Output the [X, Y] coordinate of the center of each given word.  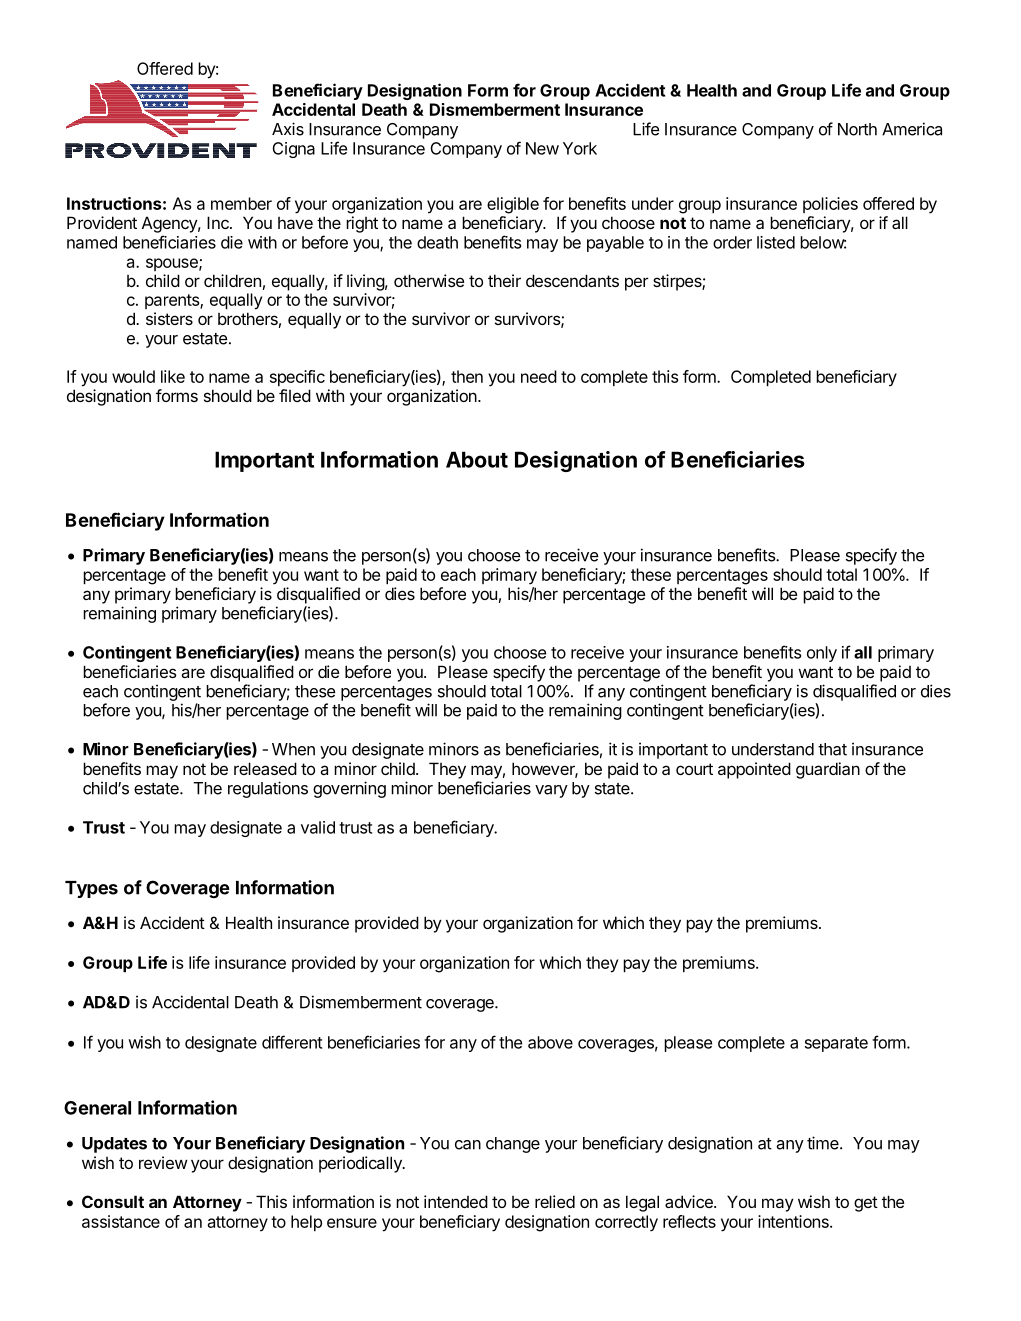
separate [836, 1044]
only [822, 654]
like [173, 376]
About [477, 459]
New [542, 148]
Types [91, 889]
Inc [219, 222]
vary [551, 791]
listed [776, 242]
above [550, 1042]
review [163, 1162]
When [293, 749]
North [857, 129]
